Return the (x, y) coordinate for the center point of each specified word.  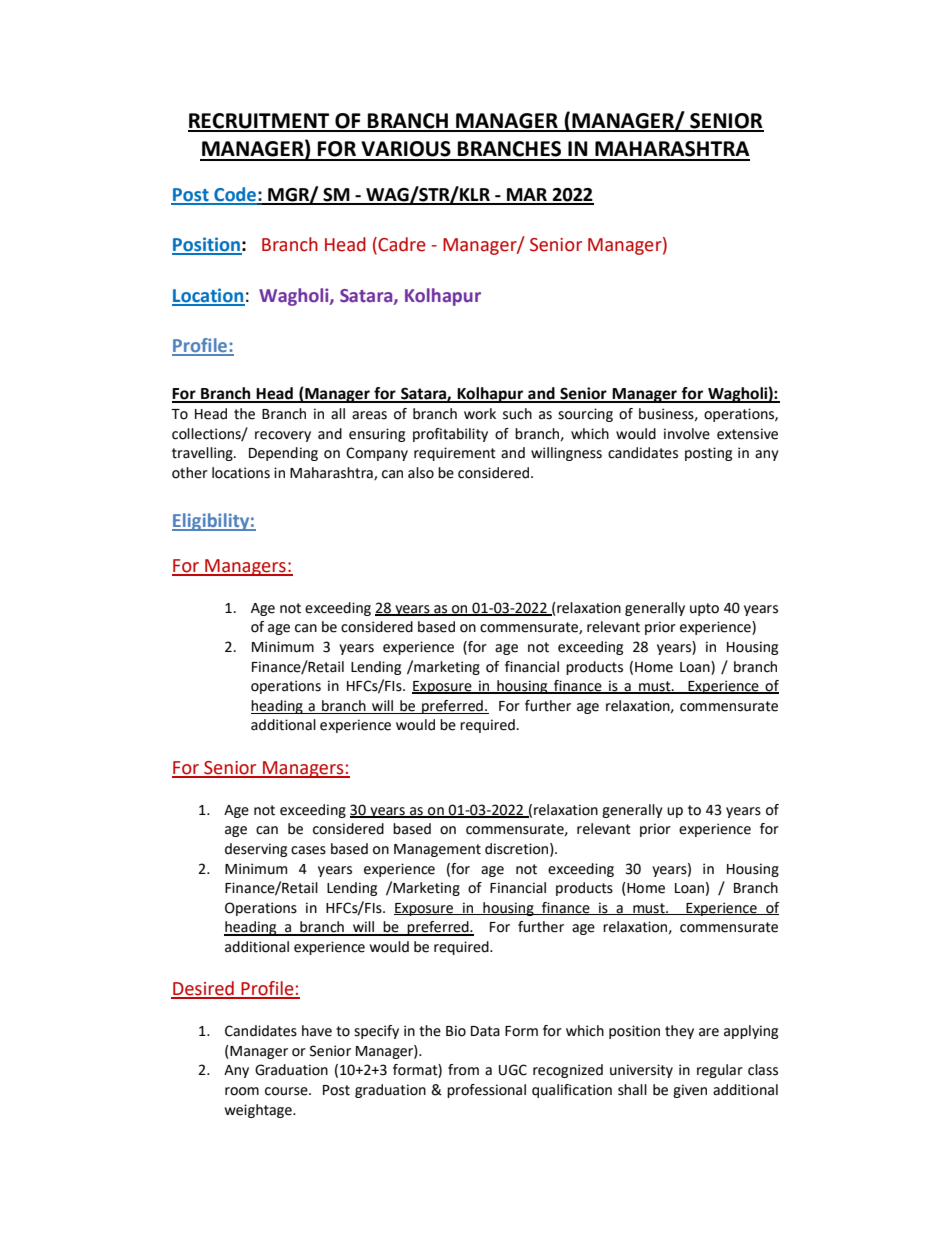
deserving (256, 850)
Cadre (401, 245)
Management (437, 850)
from (463, 1070)
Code (235, 195)
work (480, 414)
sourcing (585, 415)
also (421, 473)
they (679, 1032)
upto (704, 609)
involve (687, 434)
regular (720, 1071)
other (190, 473)
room (242, 1091)
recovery (283, 436)
